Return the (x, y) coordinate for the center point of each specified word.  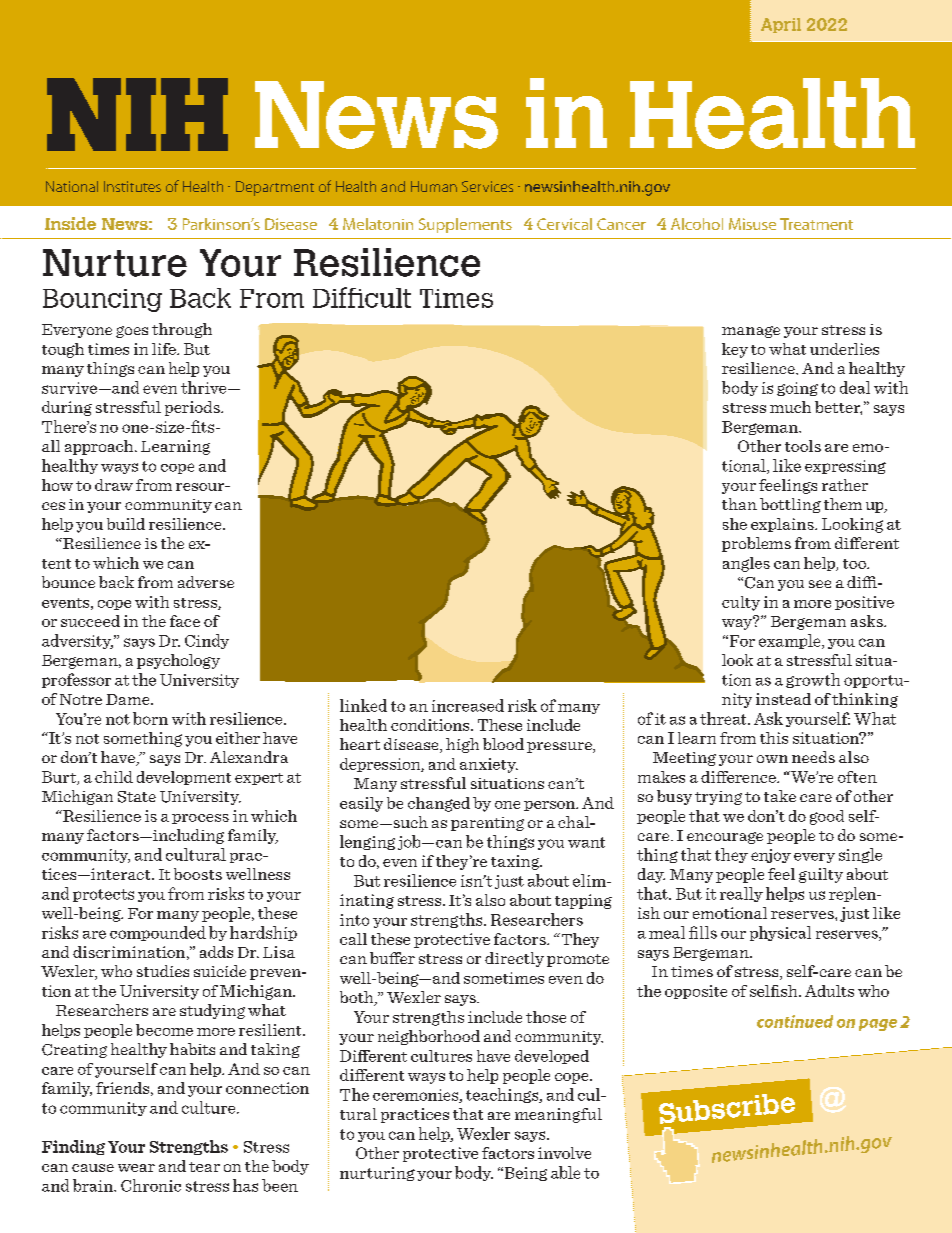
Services (487, 186)
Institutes (132, 186)
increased (468, 705)
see (820, 584)
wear (136, 1168)
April (781, 25)
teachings (503, 1095)
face (185, 621)
